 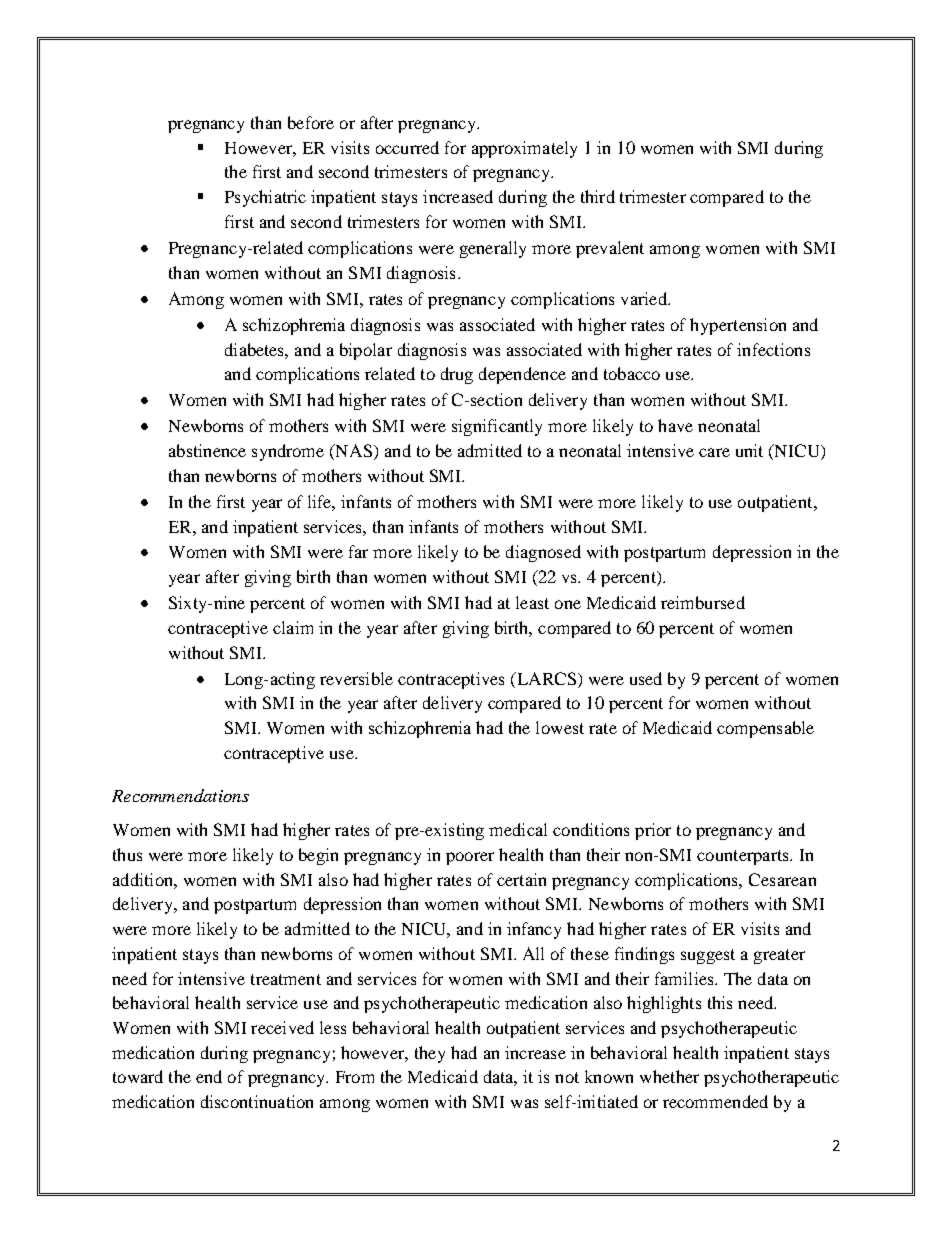 I want to click on they, so click(x=430, y=1054).
